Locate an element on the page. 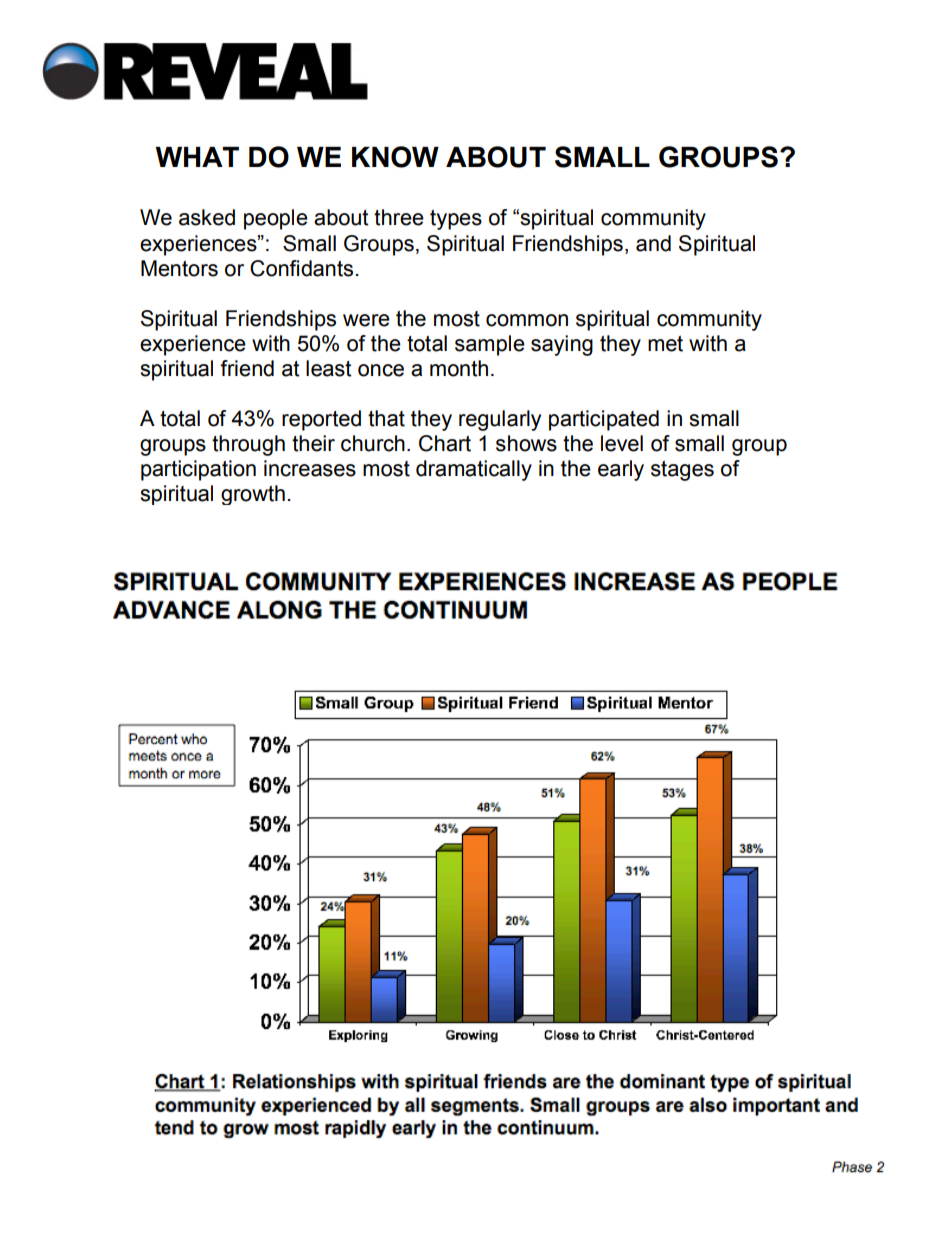 The height and width of the page is (1233, 952). early is located at coordinates (621, 470).
